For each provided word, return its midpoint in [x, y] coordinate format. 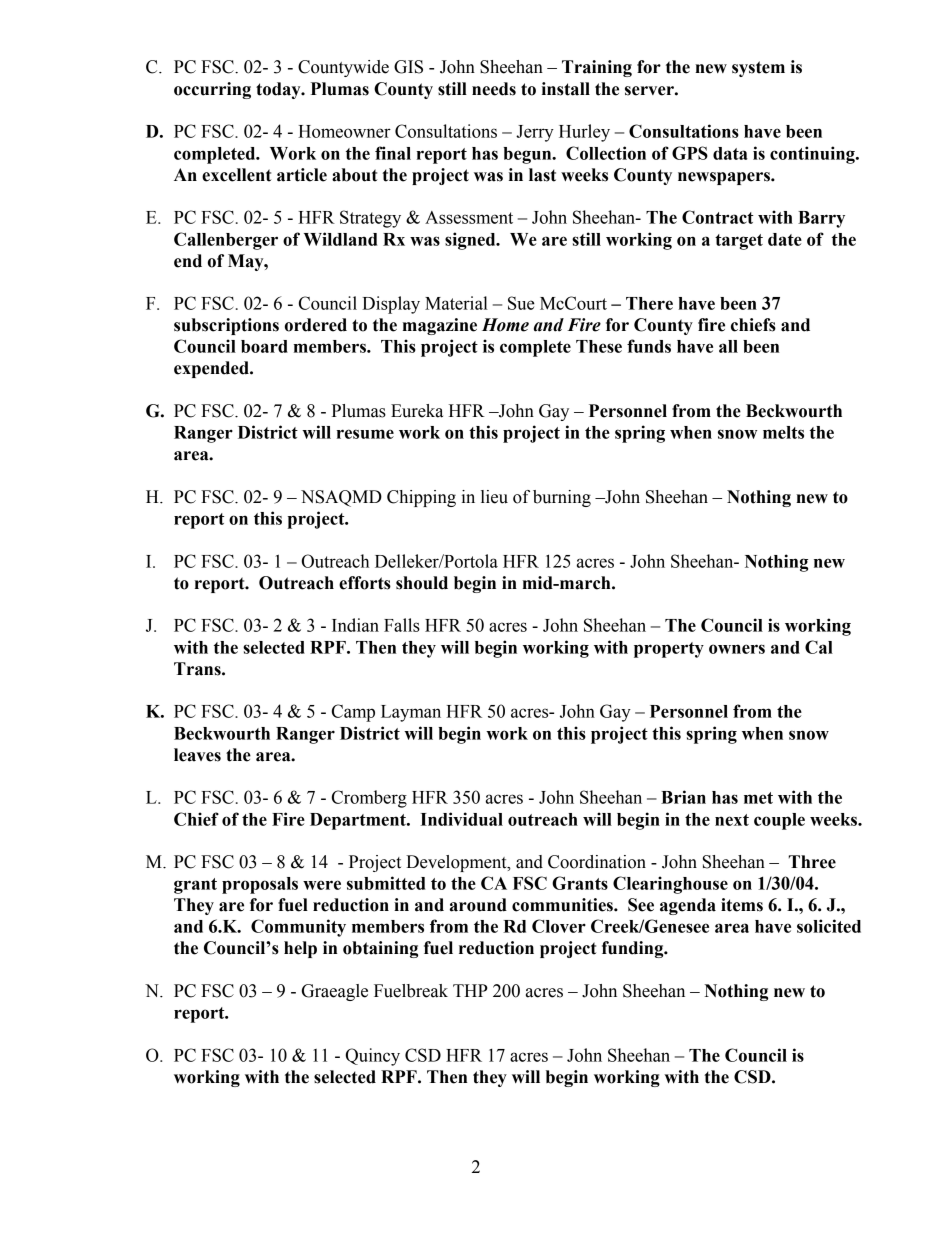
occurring [212, 90]
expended [212, 369]
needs [494, 89]
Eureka [417, 411]
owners [737, 649]
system [758, 69]
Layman [411, 713]
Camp [353, 713]
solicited [829, 926]
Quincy [373, 1057]
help [300, 949]
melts [783, 432]
